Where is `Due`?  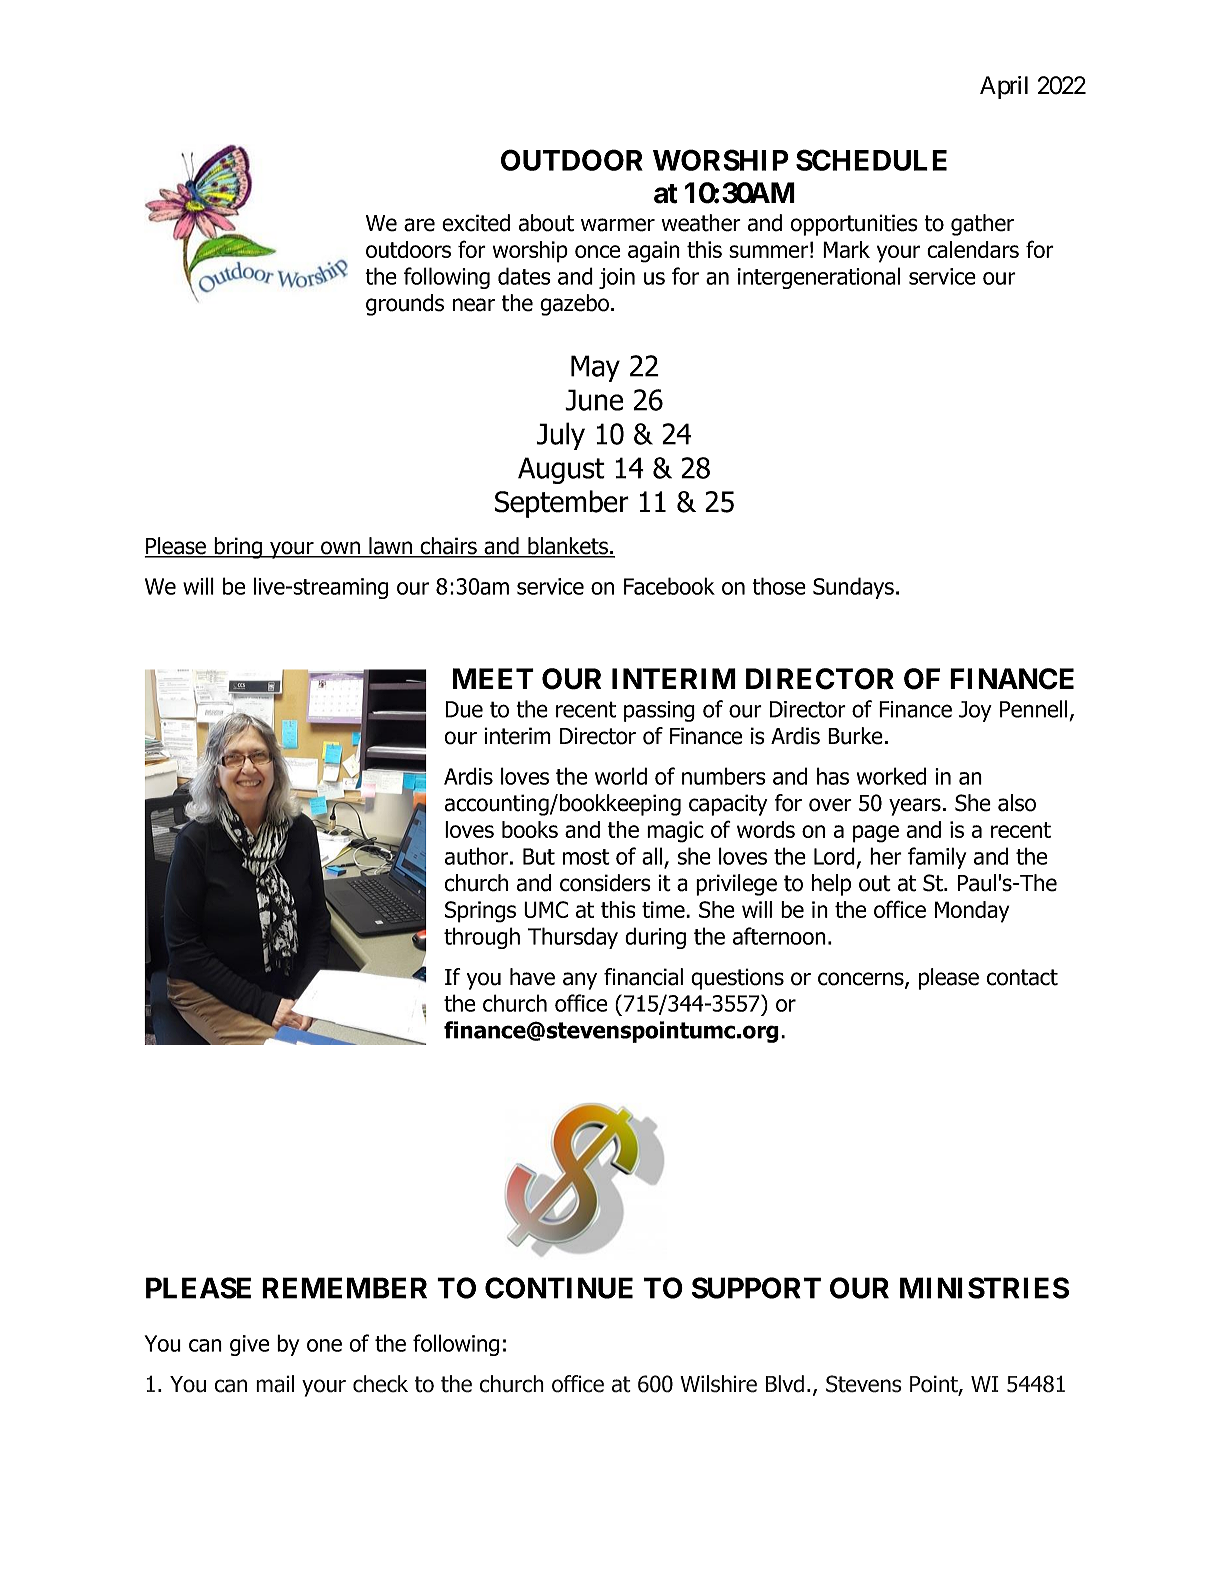
Due is located at coordinates (464, 709).
